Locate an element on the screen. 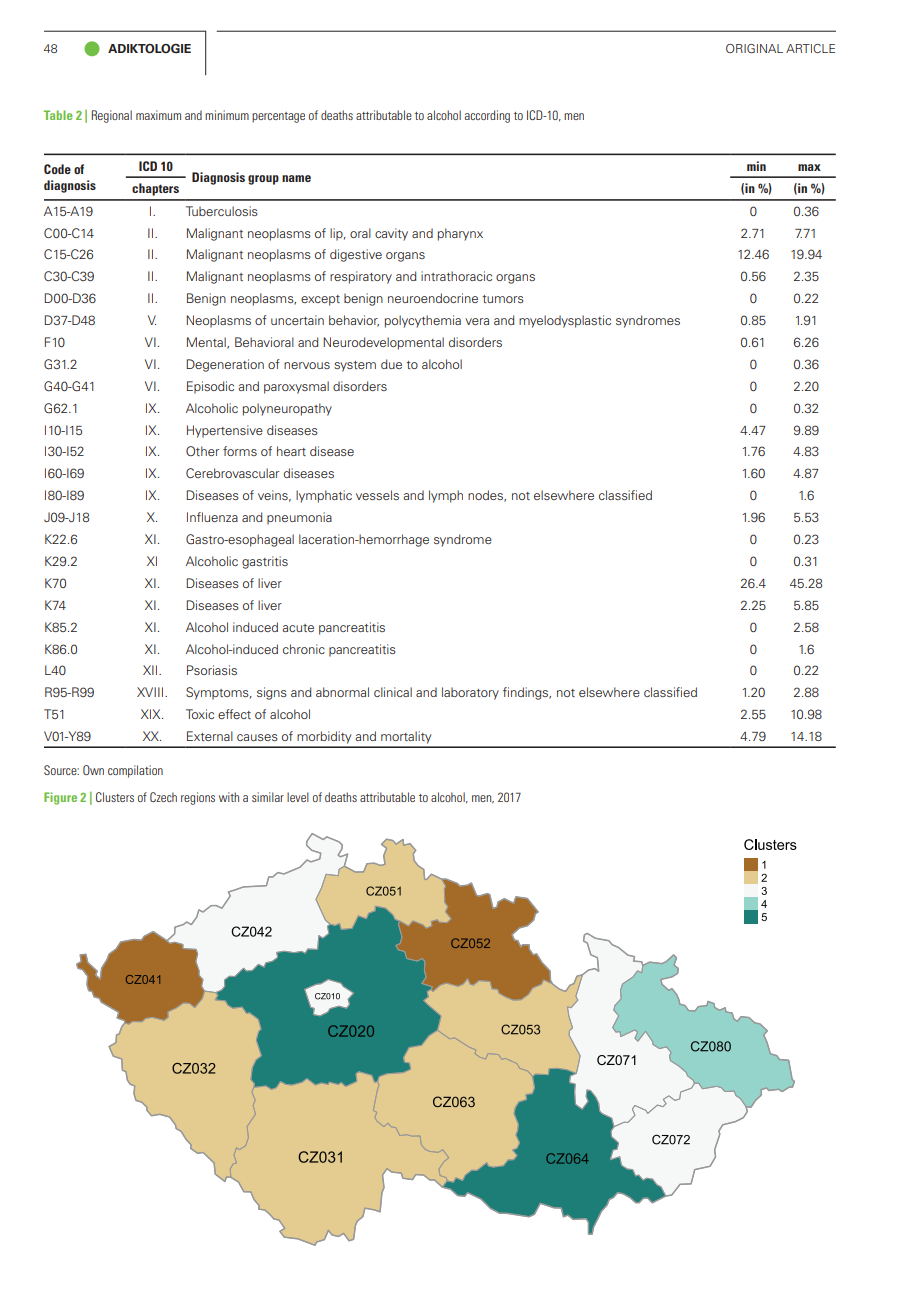 Image resolution: width=924 pixels, height=1308 pixels. vessels is located at coordinates (377, 495).
